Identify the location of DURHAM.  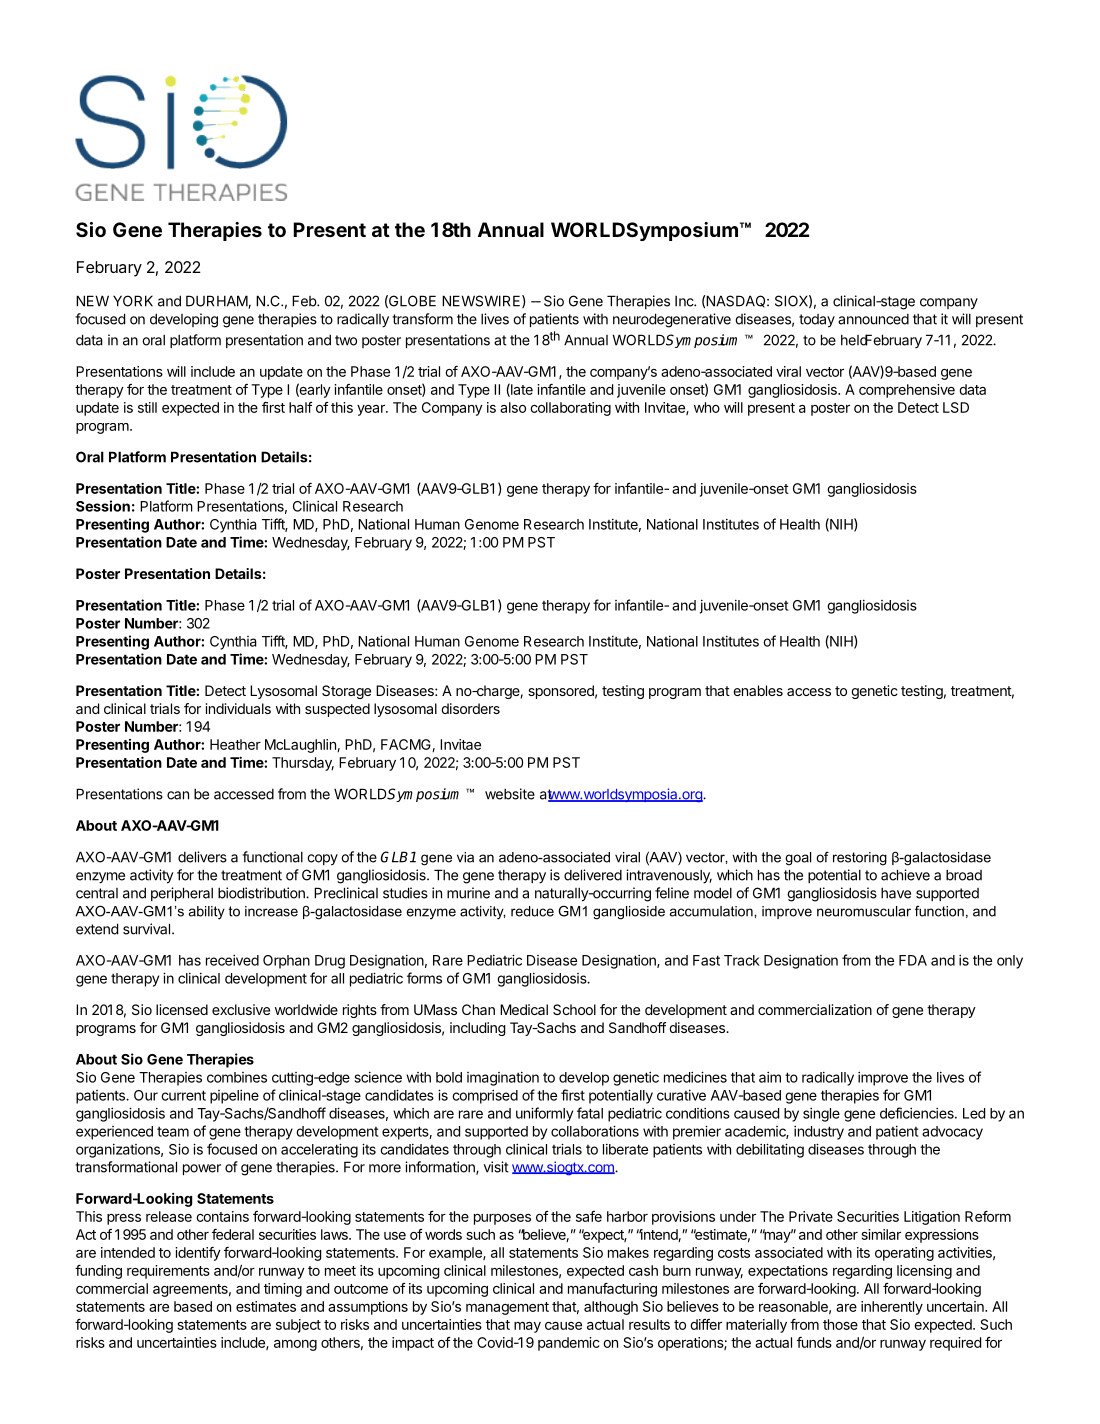
(217, 302).
